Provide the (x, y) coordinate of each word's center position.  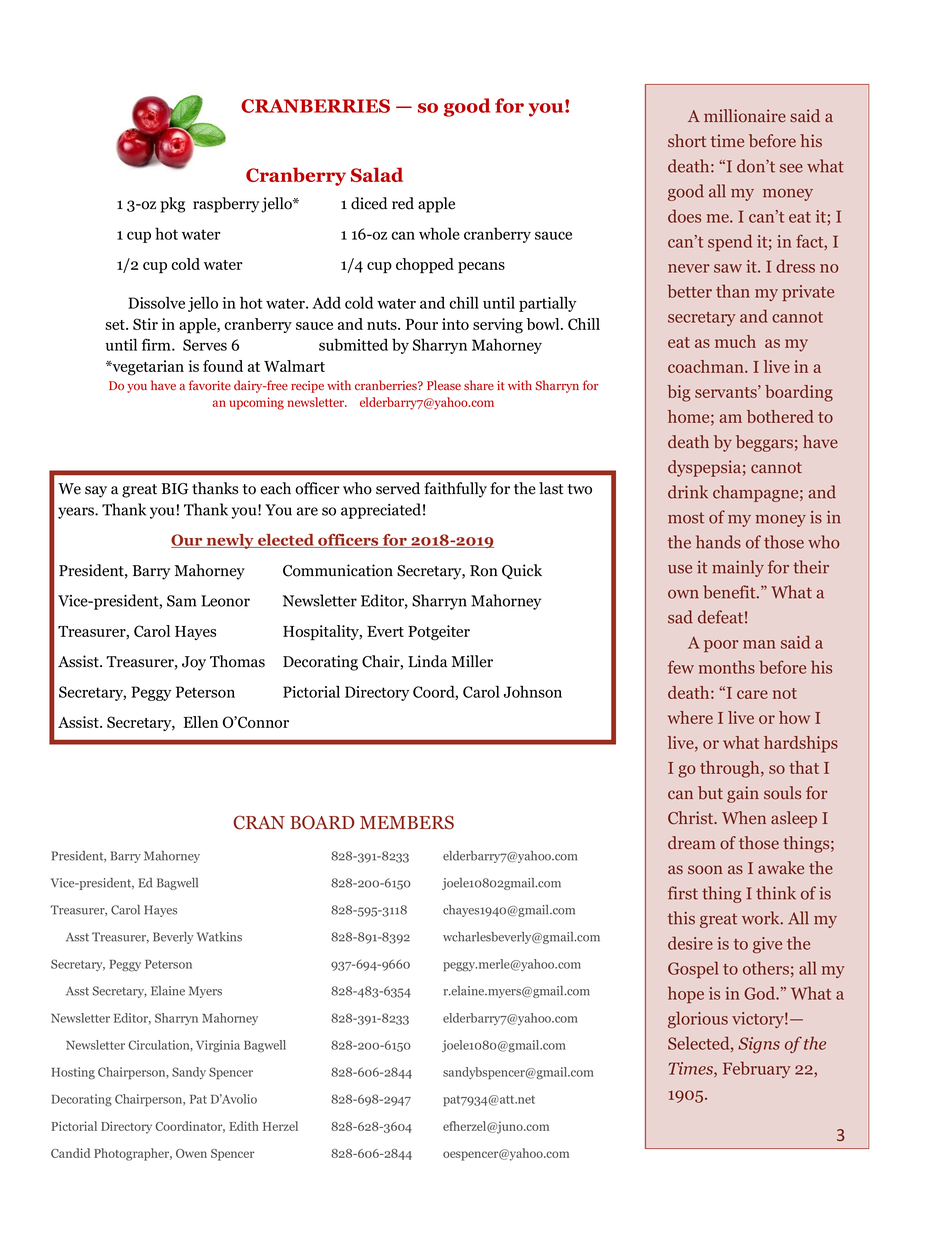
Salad (377, 174)
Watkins (219, 937)
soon (705, 870)
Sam (182, 601)
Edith (244, 1126)
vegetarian (147, 368)
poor (721, 646)
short (687, 141)
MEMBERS (407, 822)
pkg (172, 205)
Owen (191, 1153)
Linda (427, 661)
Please (444, 385)
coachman (707, 366)
